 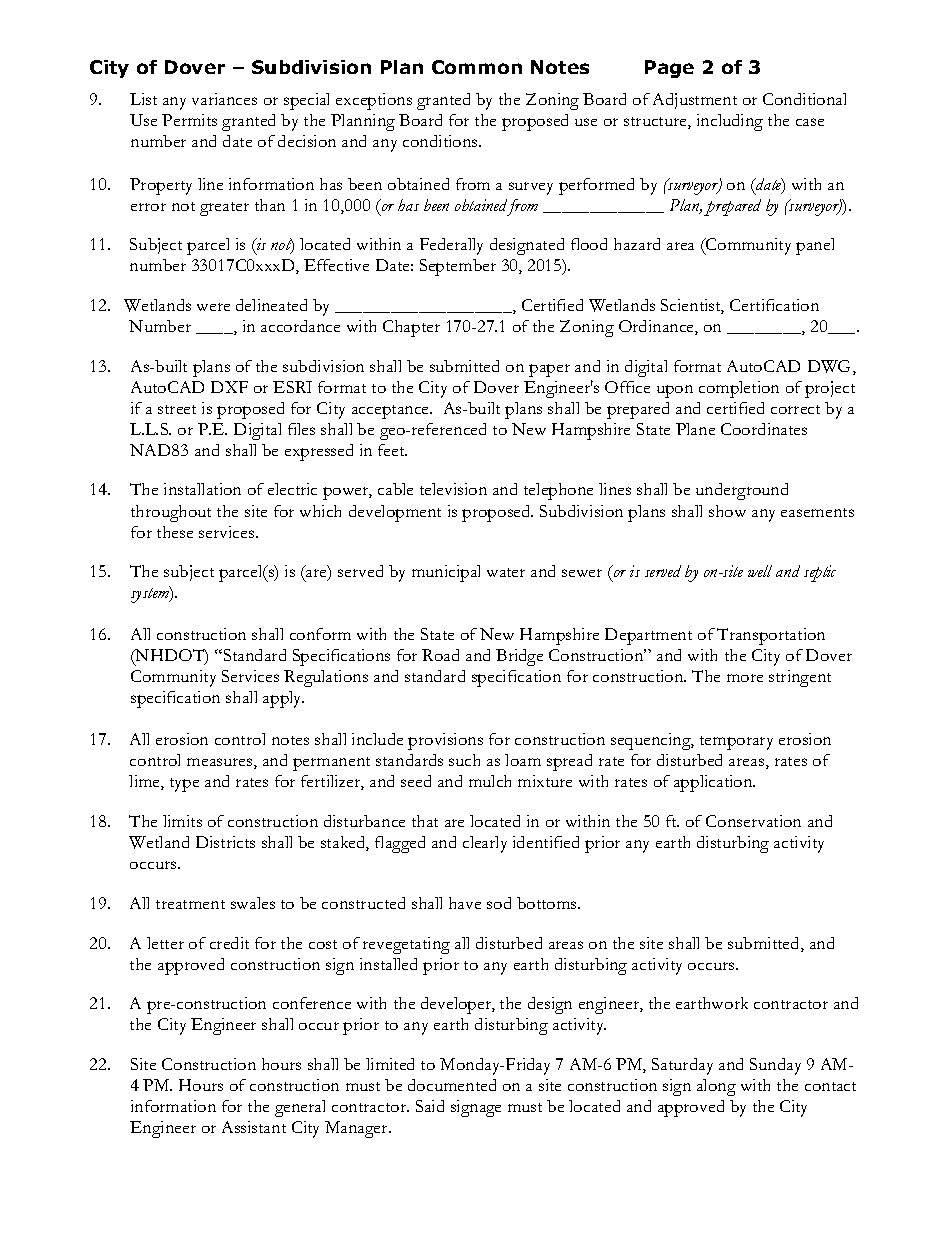 What do you see at coordinates (730, 122) in the page?
I see `including` at bounding box center [730, 122].
